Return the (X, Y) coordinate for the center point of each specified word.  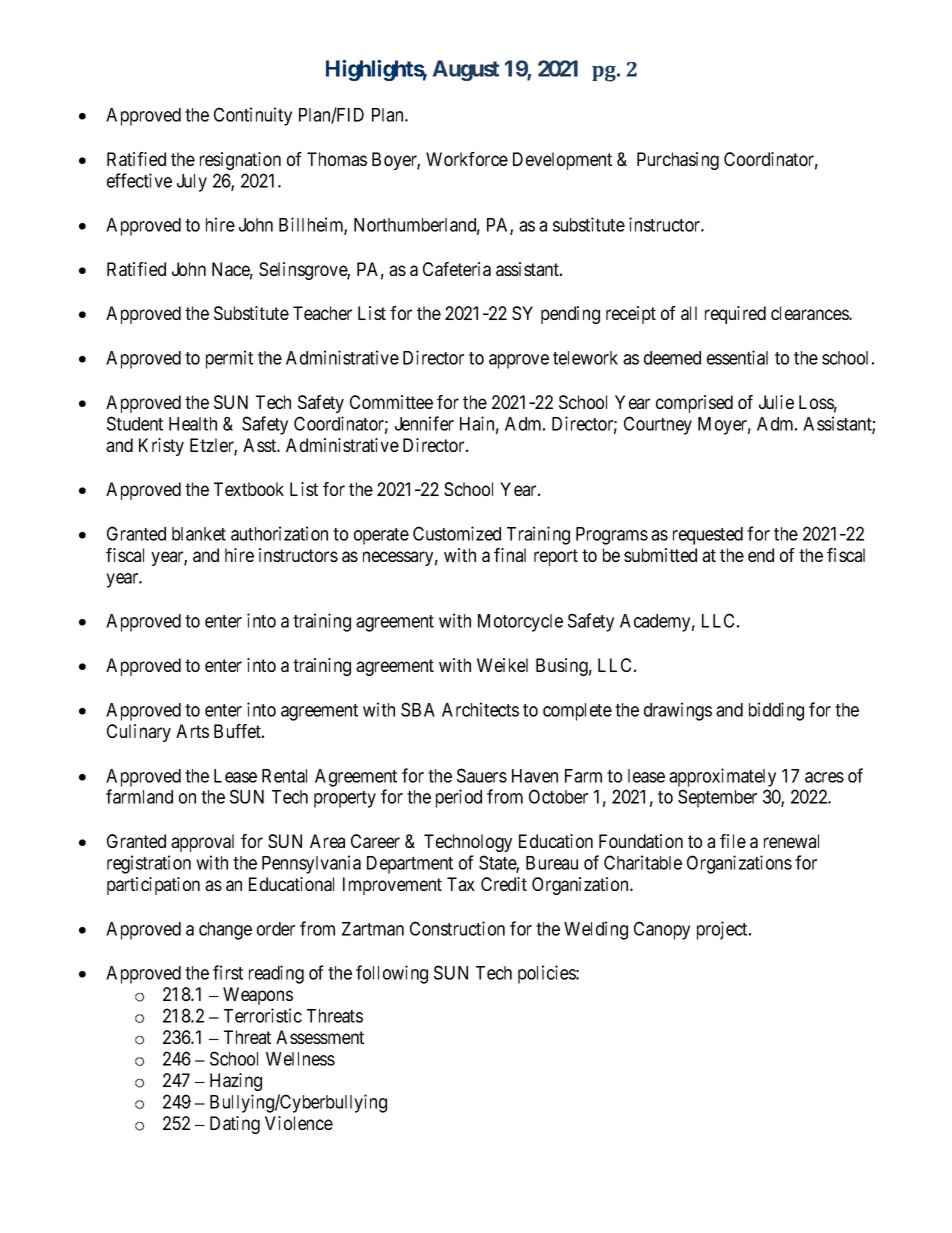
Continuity (253, 116)
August (466, 70)
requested (708, 536)
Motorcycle (520, 623)
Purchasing (678, 161)
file (733, 841)
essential (737, 357)
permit (229, 359)
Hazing (236, 1082)
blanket (199, 534)
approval (202, 843)
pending (570, 315)
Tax (461, 884)
